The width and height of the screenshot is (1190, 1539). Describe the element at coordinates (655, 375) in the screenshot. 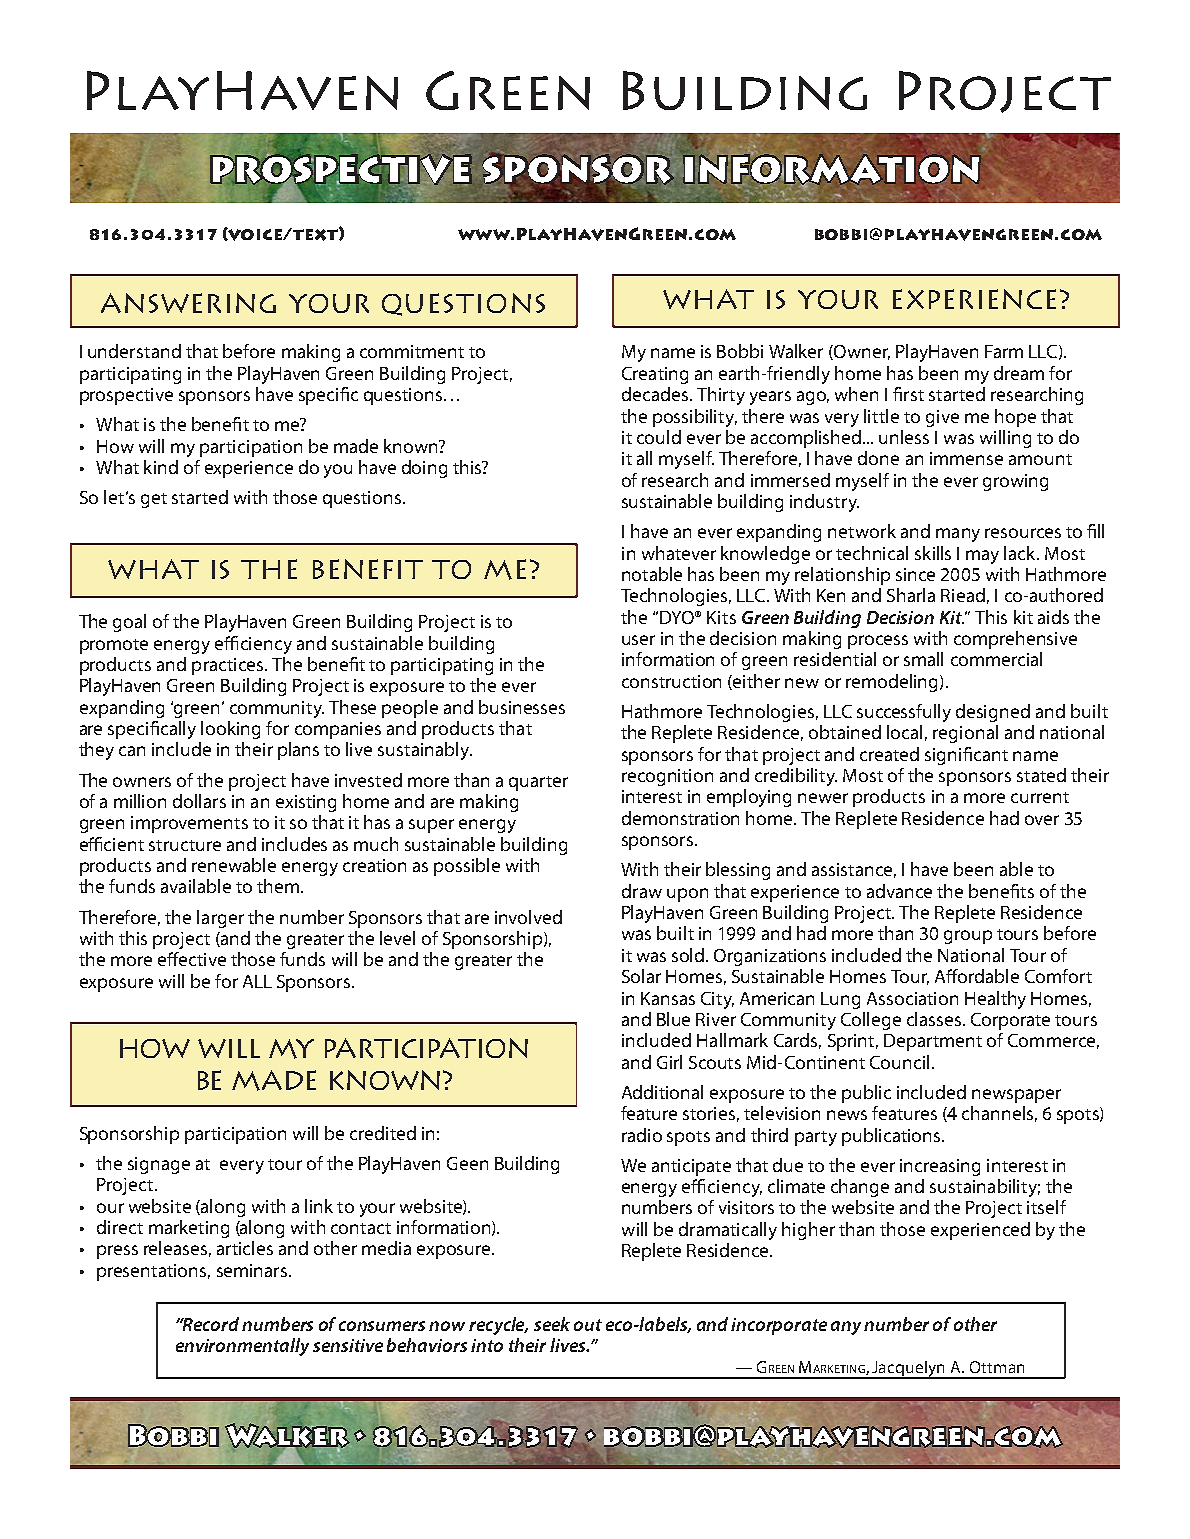

I see `Creating` at that location.
